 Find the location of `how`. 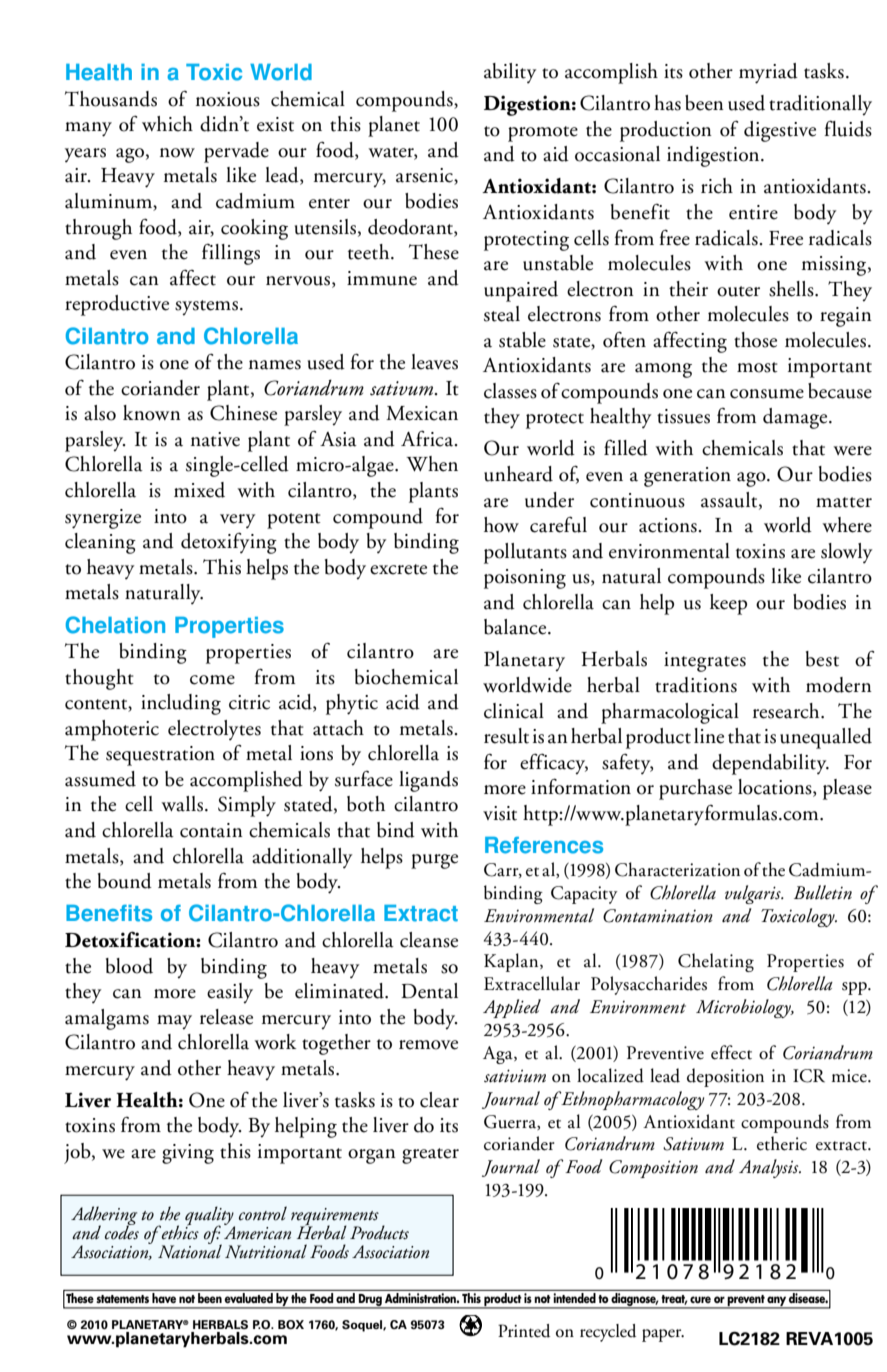

how is located at coordinates (501, 525).
